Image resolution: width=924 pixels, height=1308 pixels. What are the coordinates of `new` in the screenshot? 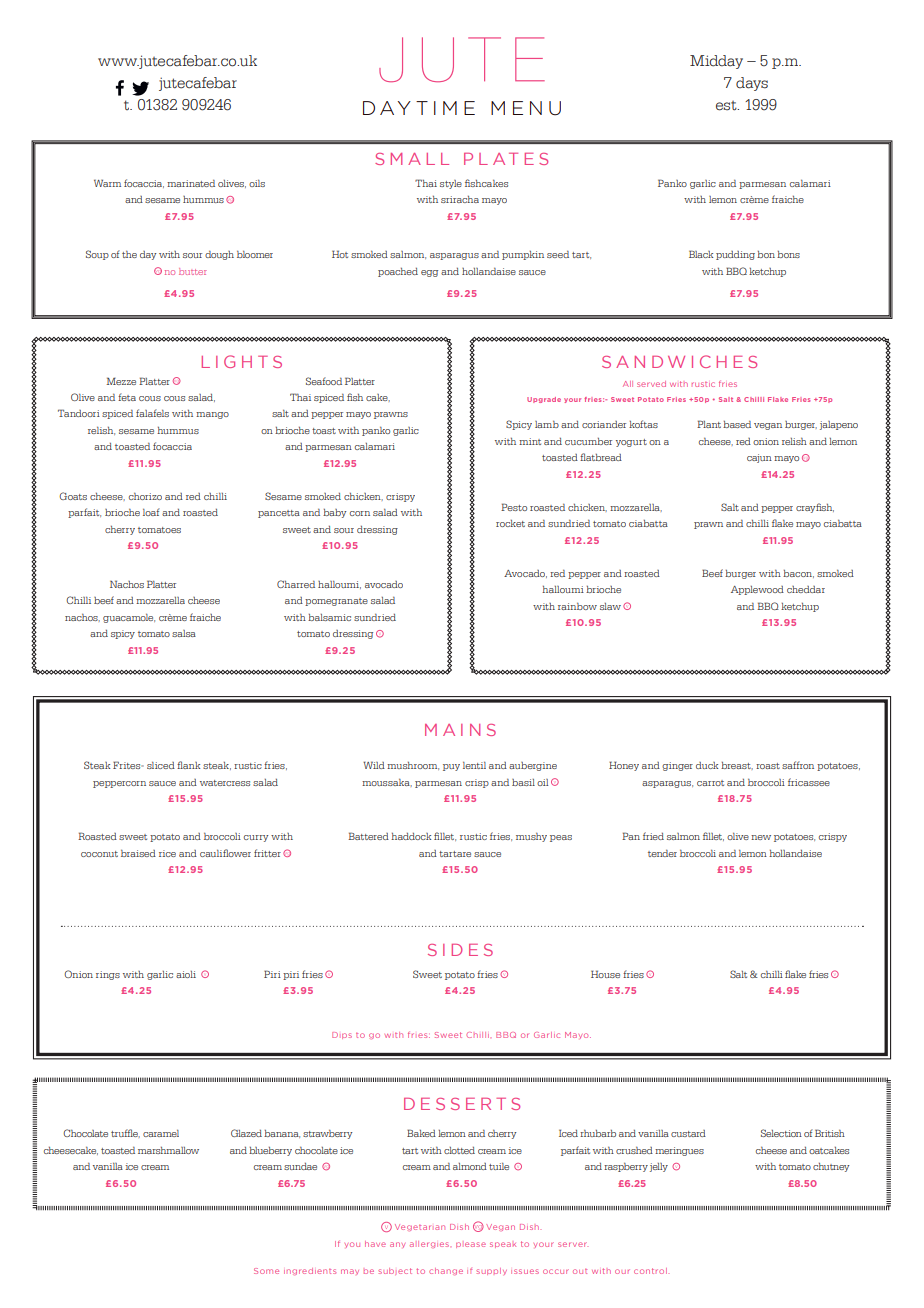 It's located at (761, 837).
